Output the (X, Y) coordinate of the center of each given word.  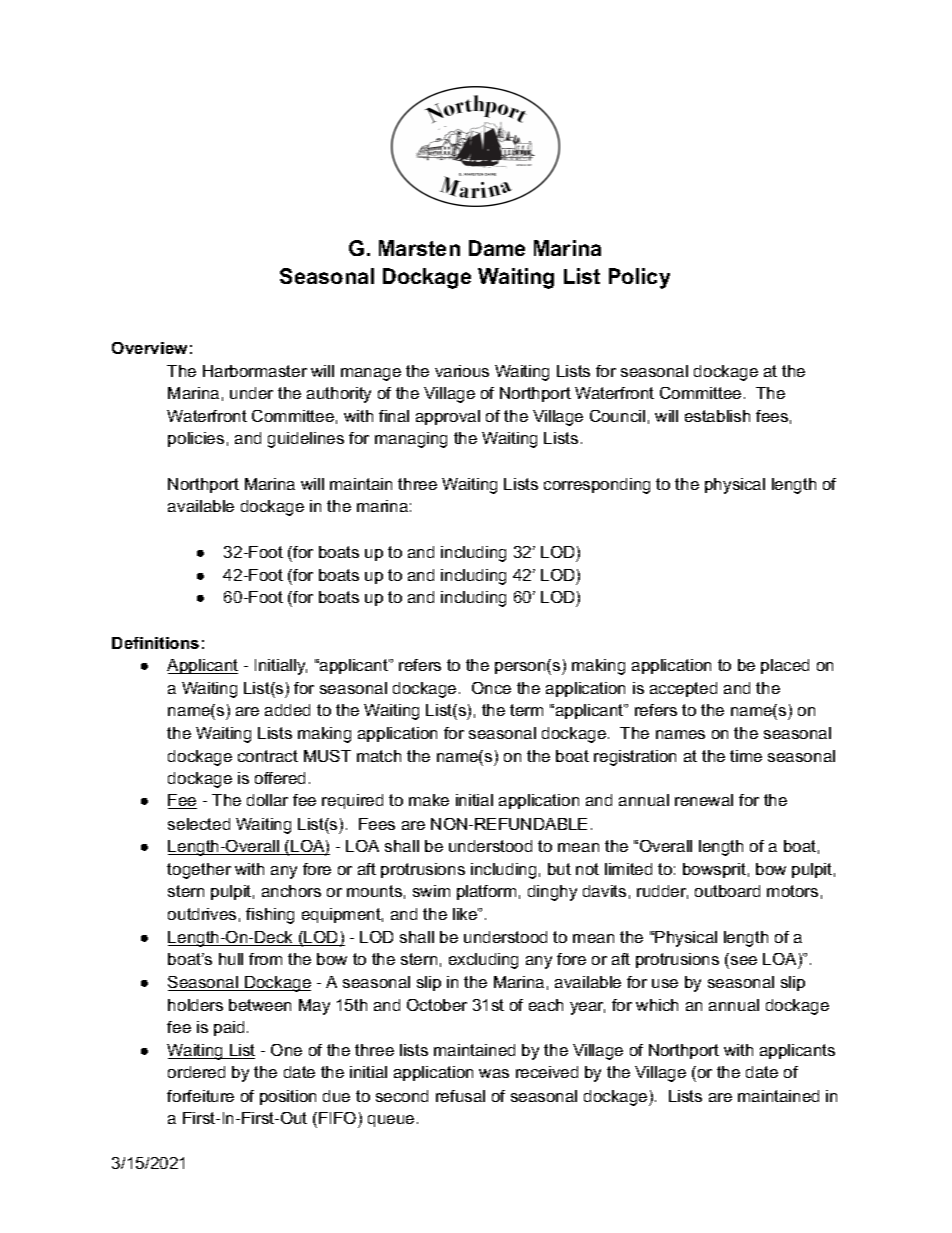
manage (371, 374)
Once (491, 688)
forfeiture (200, 1096)
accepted (683, 689)
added (287, 710)
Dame (497, 248)
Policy (639, 278)
